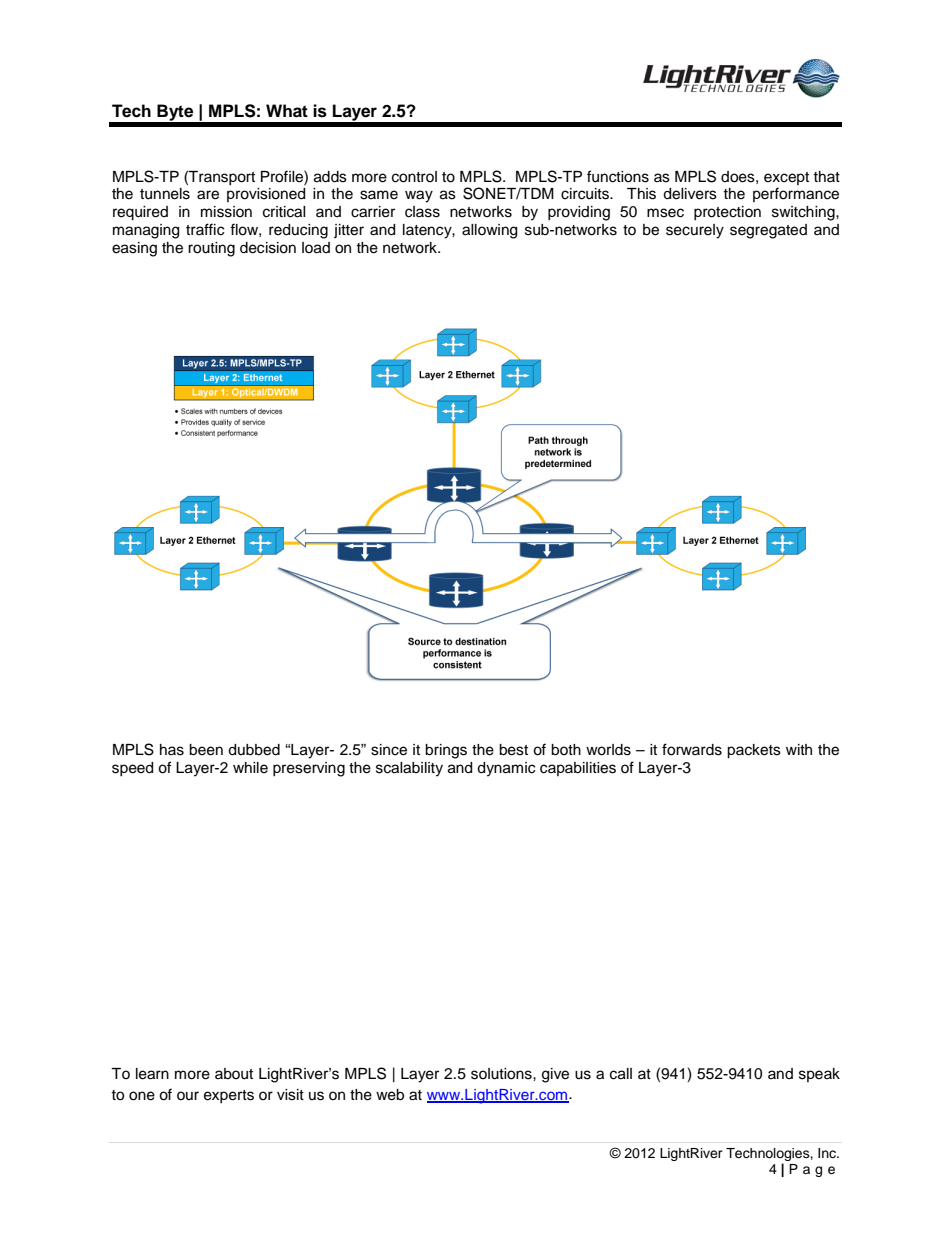 The image size is (952, 1233). What do you see at coordinates (754, 751) in the page?
I see `packets` at bounding box center [754, 751].
